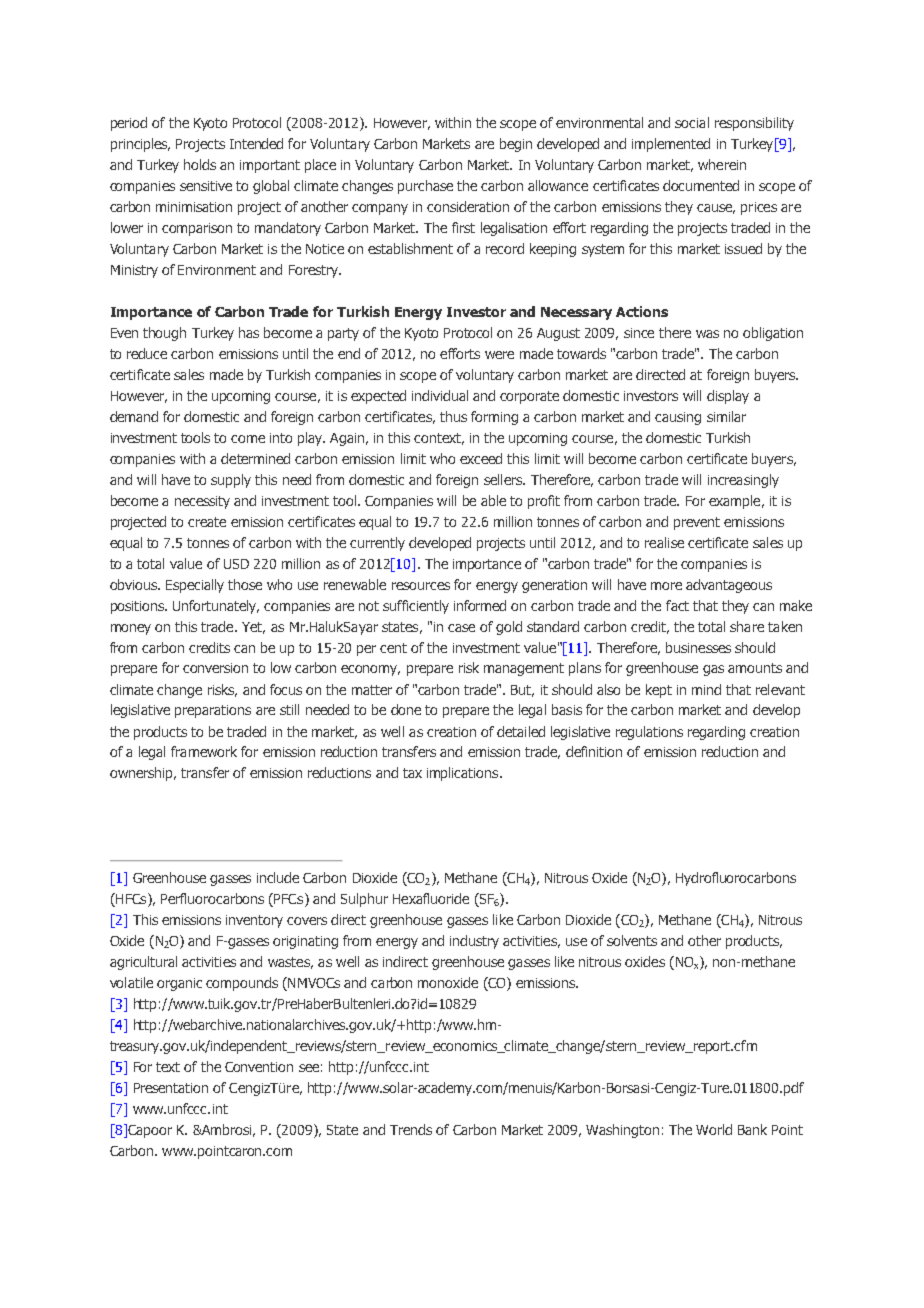 The height and width of the document is (1308, 924). Describe the element at coordinates (461, 628) in the document. I see `case` at that location.
